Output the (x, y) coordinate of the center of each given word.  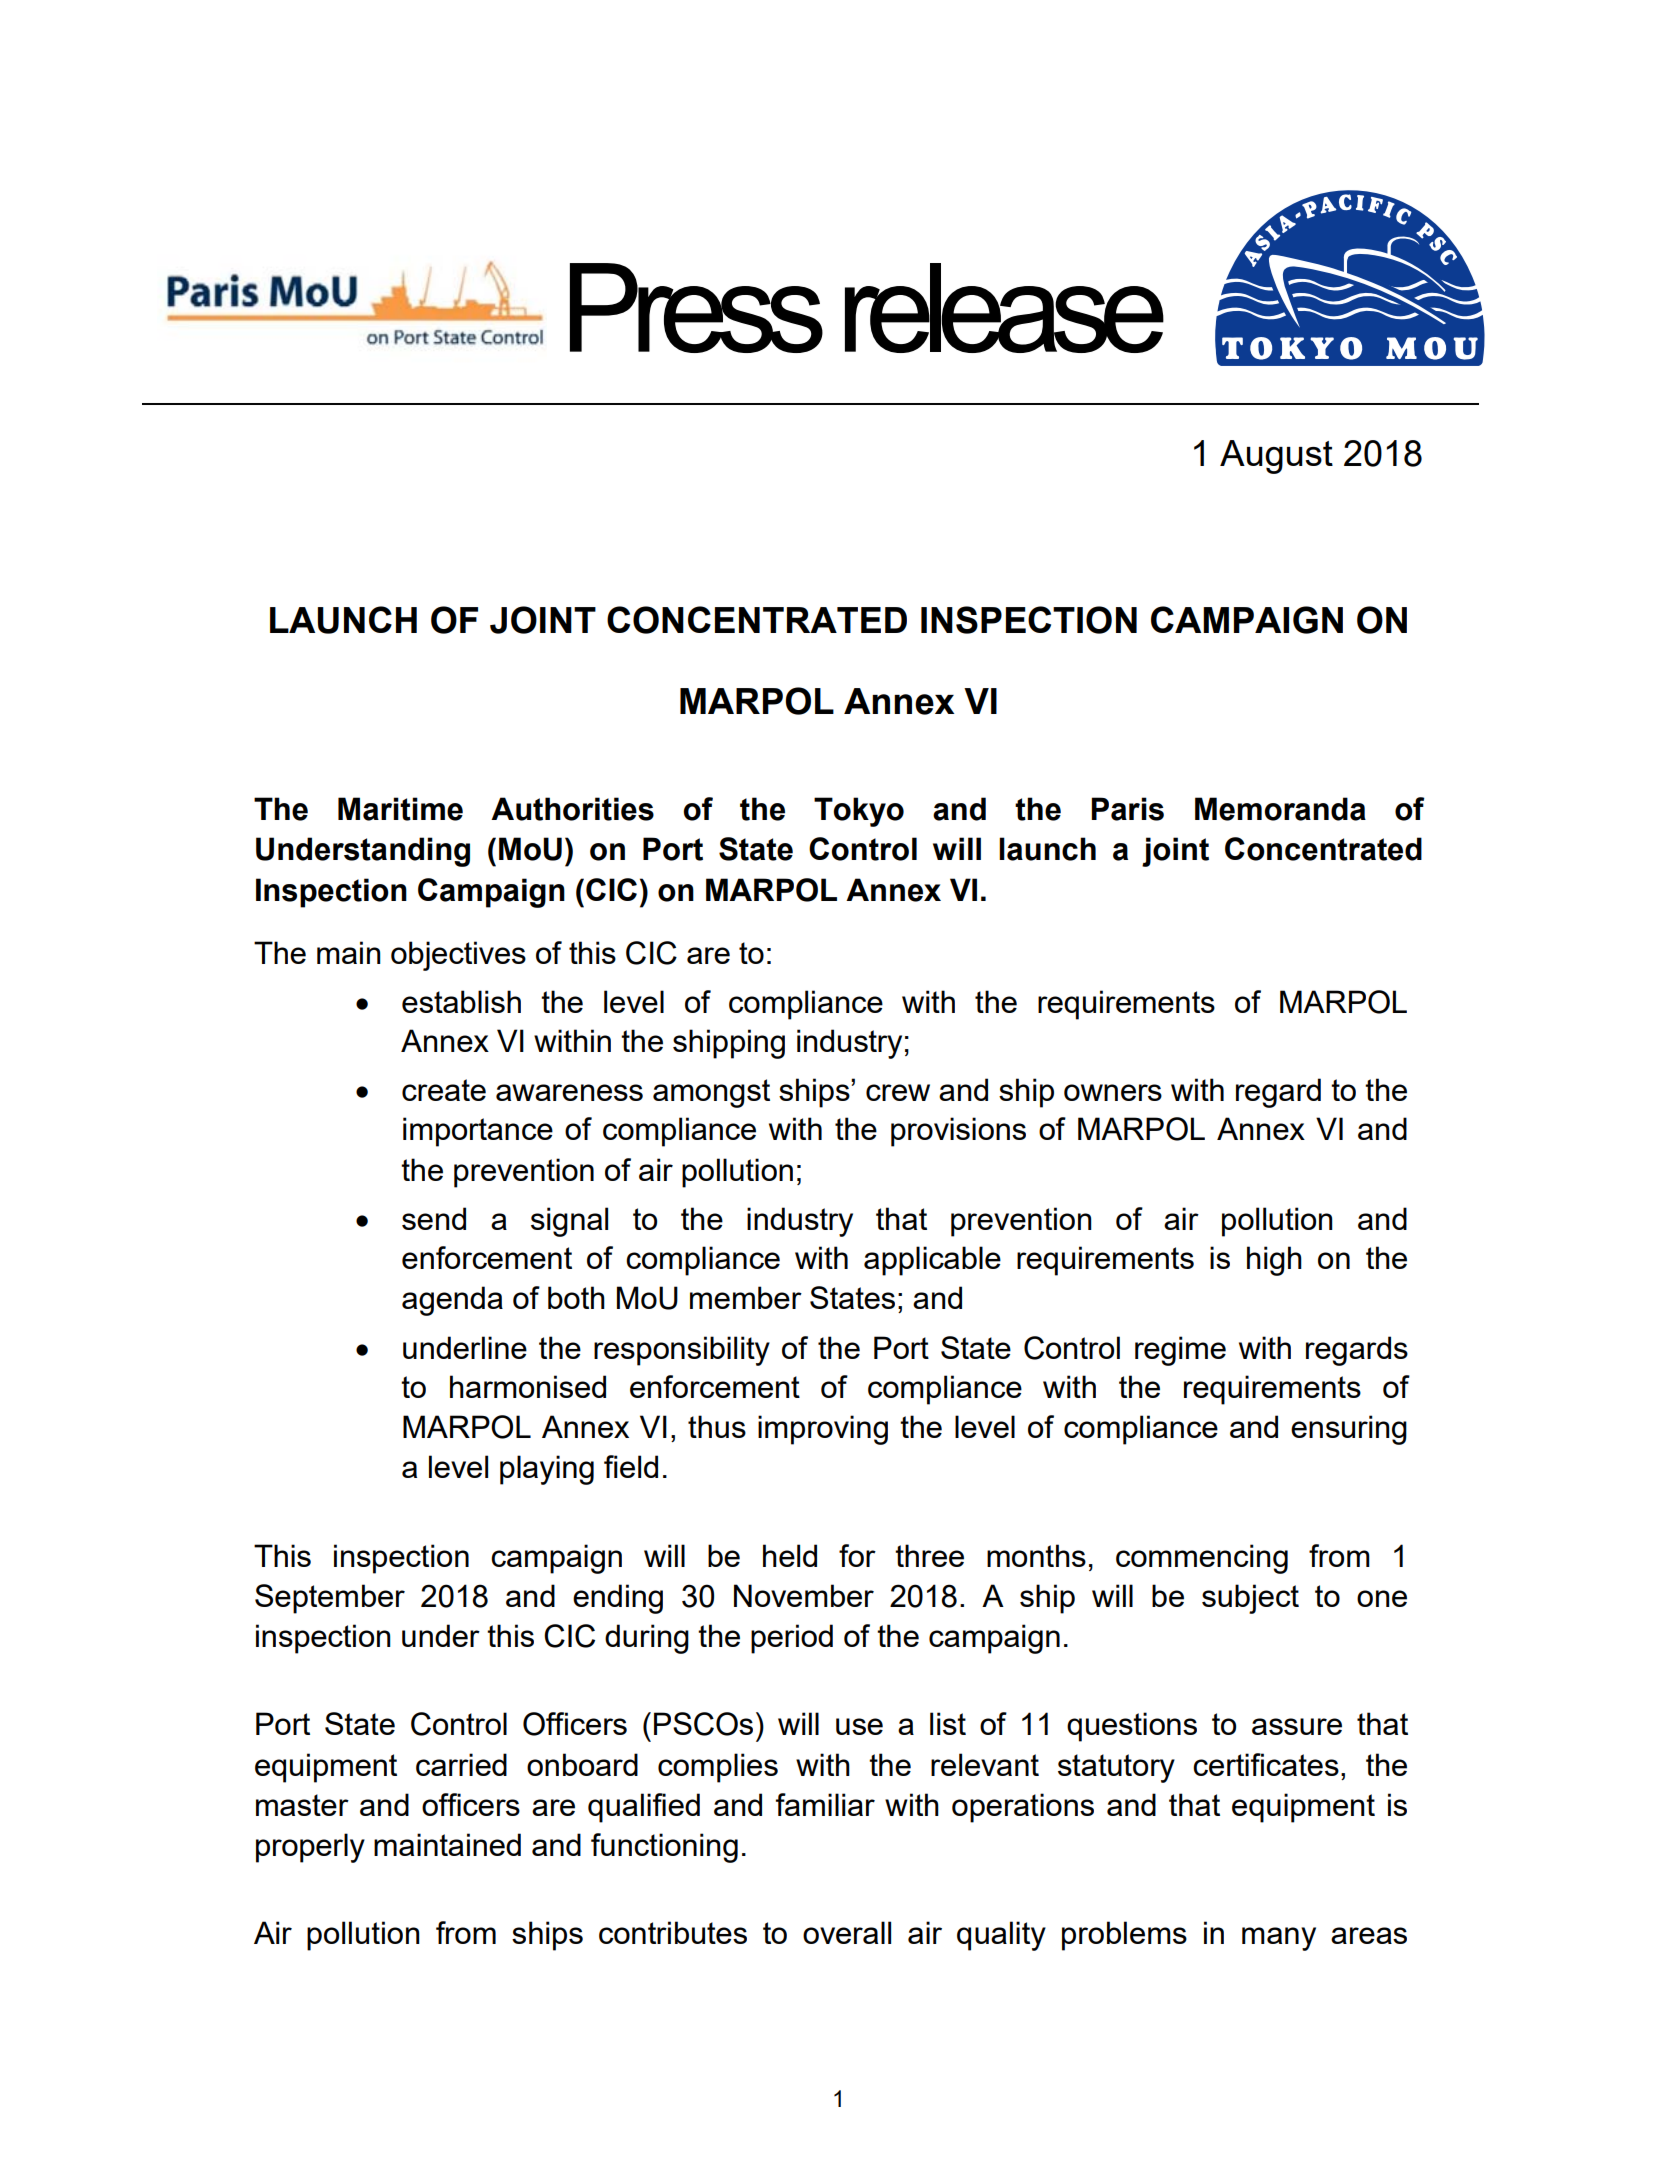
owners (1113, 1092)
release (1004, 308)
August (1276, 457)
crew (898, 1092)
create (444, 1090)
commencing (1202, 1559)
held (790, 1555)
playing (547, 1470)
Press (696, 308)
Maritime (400, 809)
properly (310, 1848)
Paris (1127, 809)
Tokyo (859, 812)
